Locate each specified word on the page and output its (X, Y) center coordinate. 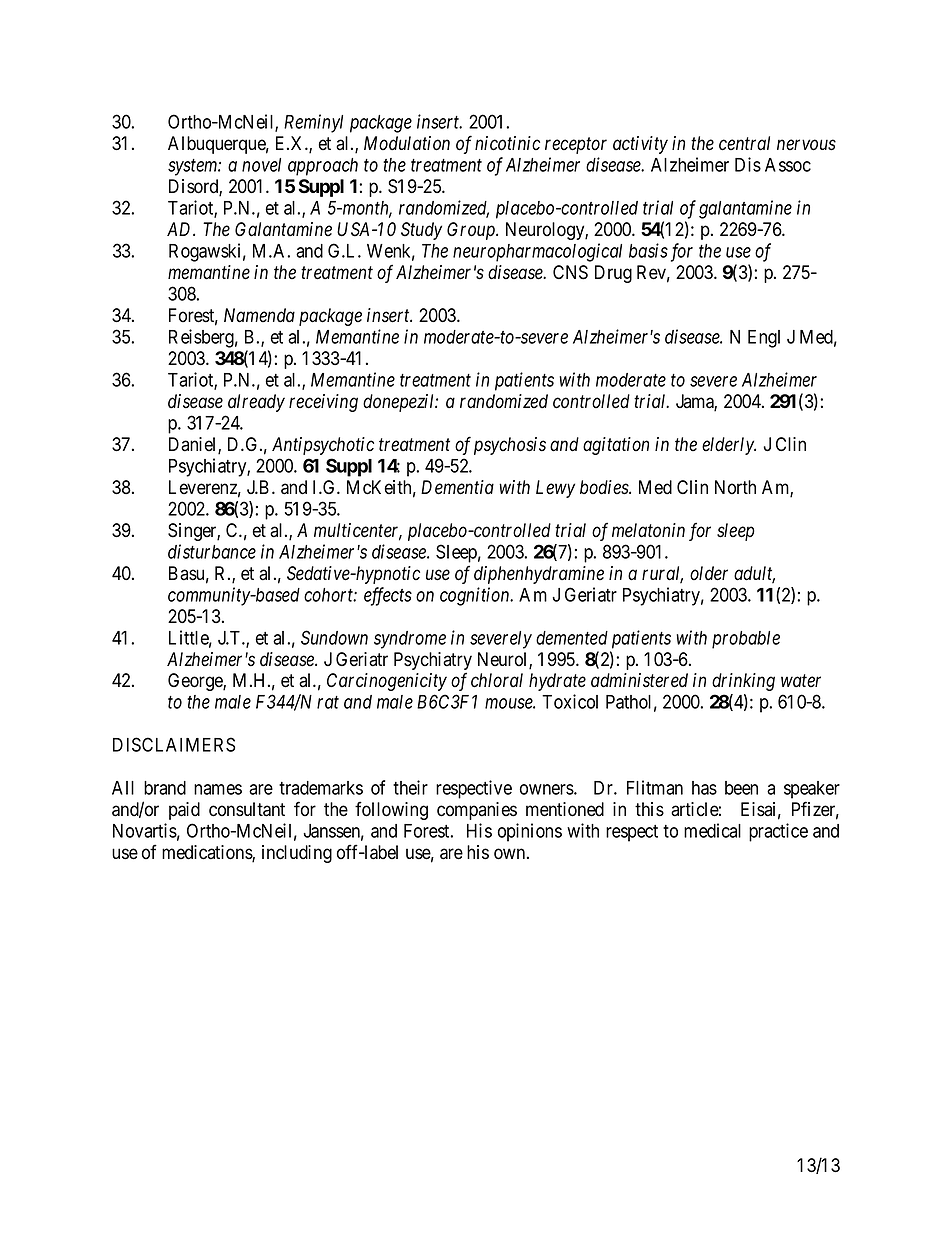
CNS (570, 272)
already (256, 403)
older (709, 573)
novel (261, 165)
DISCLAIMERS (174, 744)
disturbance (212, 551)
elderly (729, 446)
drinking (743, 682)
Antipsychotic (323, 446)
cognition (476, 596)
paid (184, 811)
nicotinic (507, 143)
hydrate (557, 682)
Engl (764, 339)
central (744, 143)
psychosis (510, 446)
